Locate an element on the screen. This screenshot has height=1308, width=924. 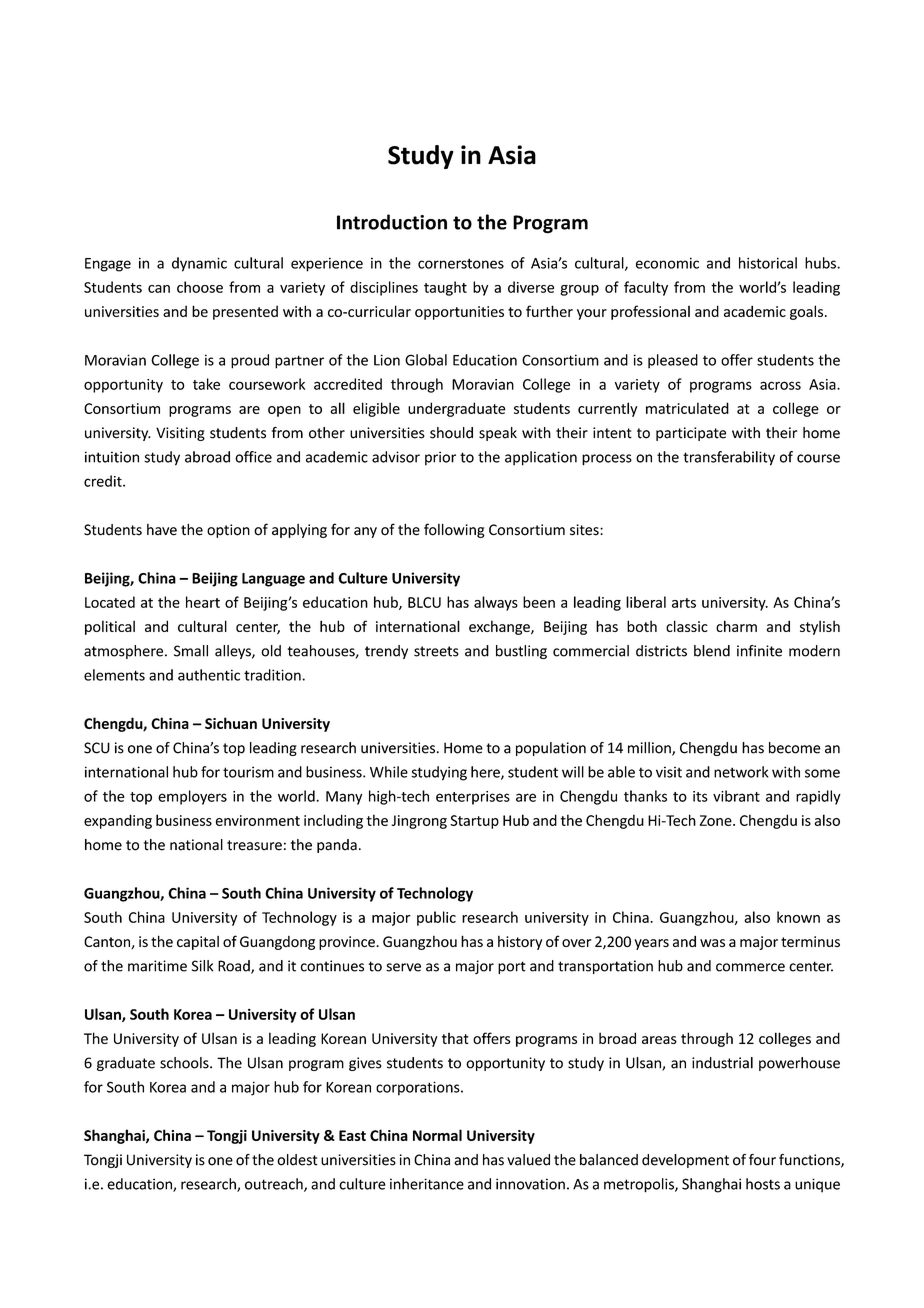
outreach is located at coordinates (275, 1185).
